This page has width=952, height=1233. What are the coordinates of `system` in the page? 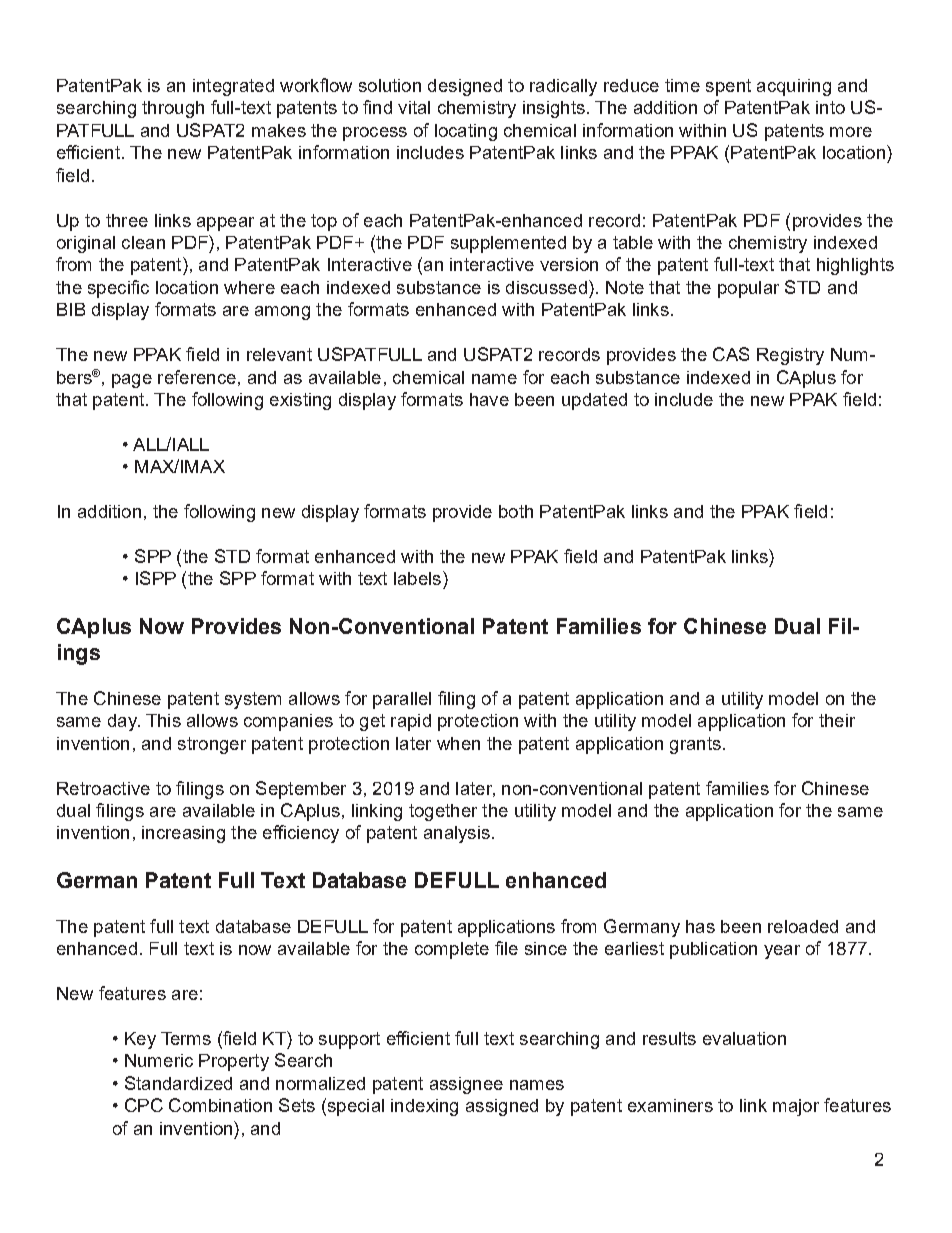 It's located at (253, 700).
